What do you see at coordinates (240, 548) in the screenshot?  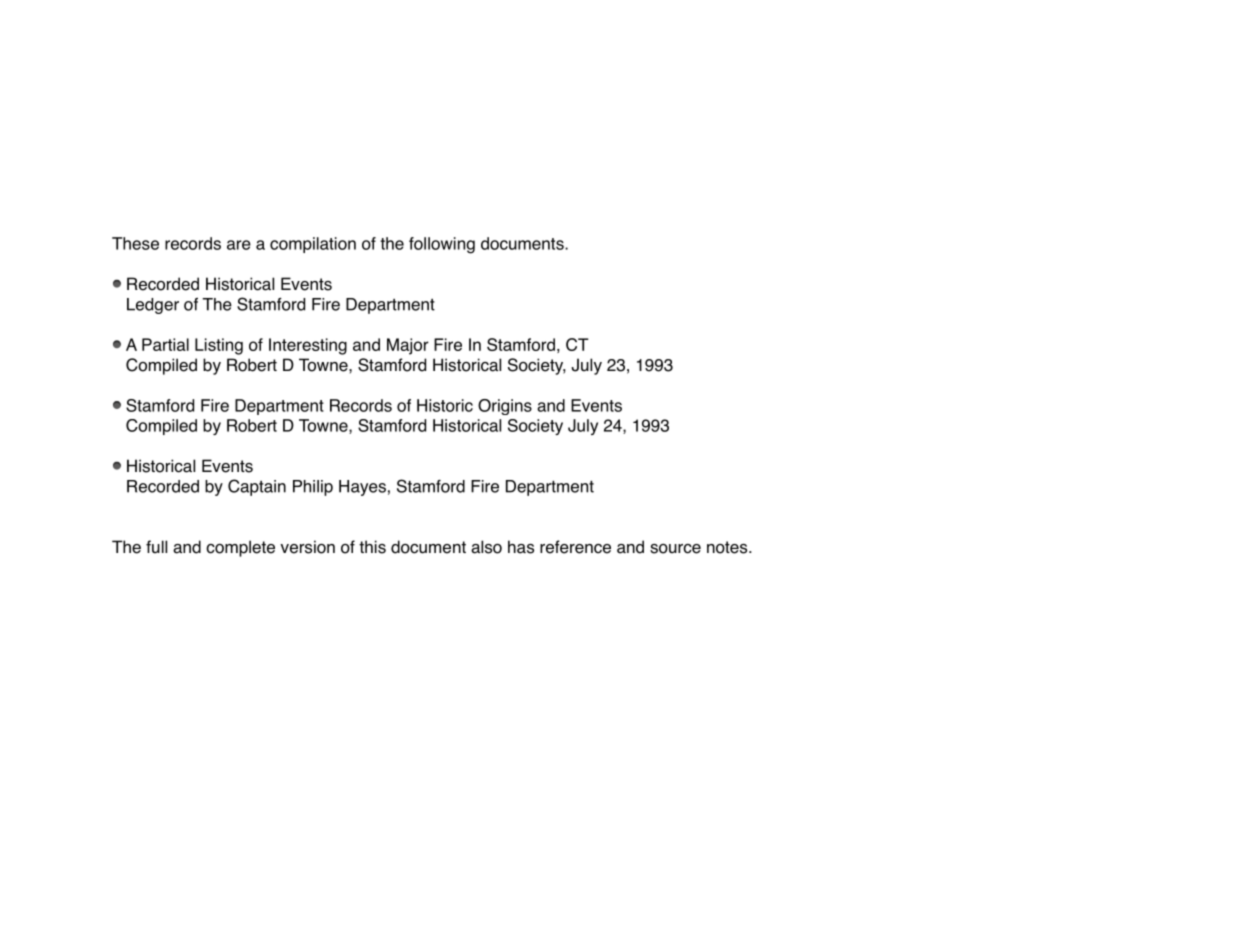 I see `complete` at bounding box center [240, 548].
